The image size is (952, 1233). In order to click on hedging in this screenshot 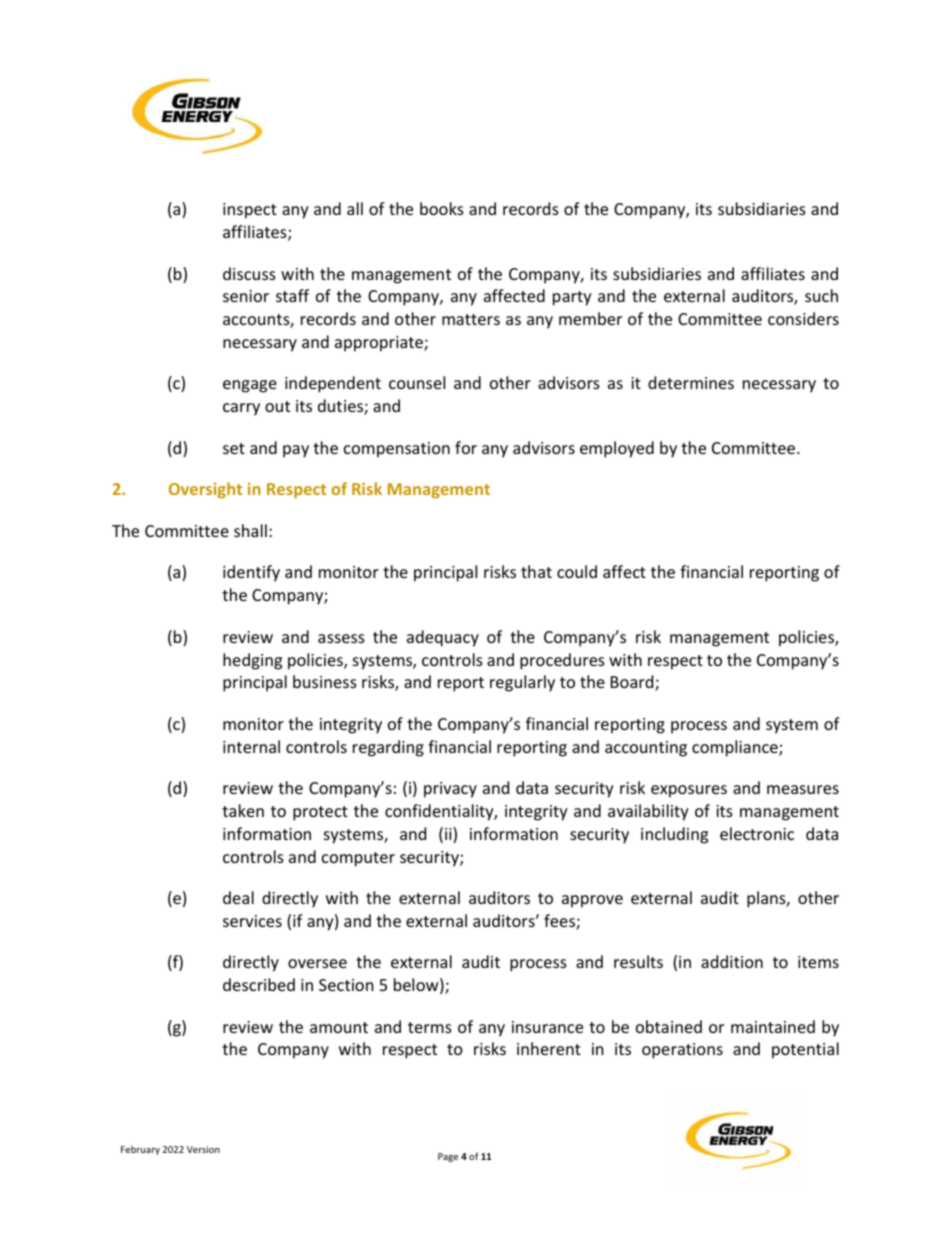, I will do `click(252, 661)`.
